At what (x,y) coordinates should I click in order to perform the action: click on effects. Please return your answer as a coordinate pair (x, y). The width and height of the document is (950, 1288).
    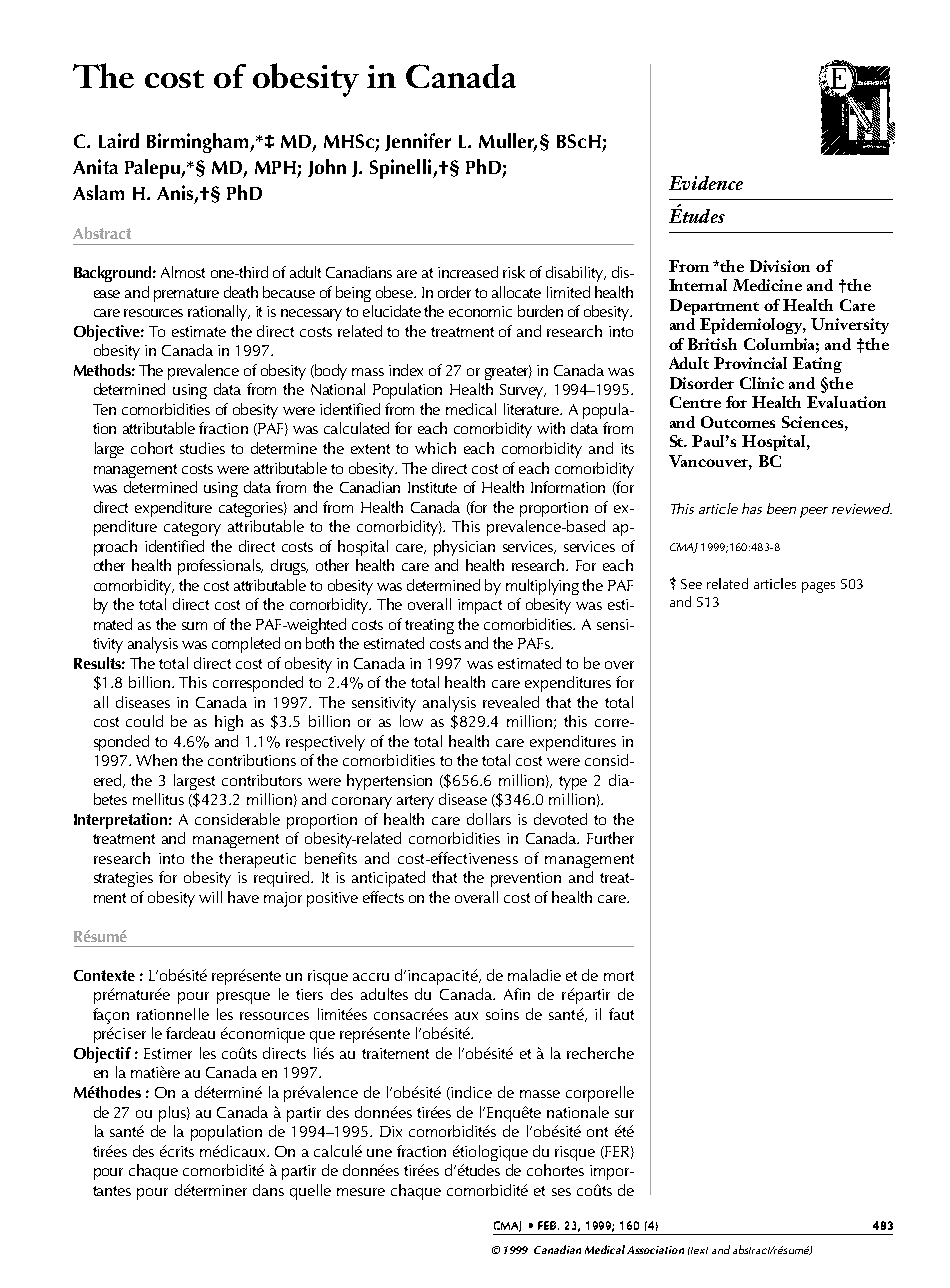
    Looking at the image, I should click on (383, 897).
